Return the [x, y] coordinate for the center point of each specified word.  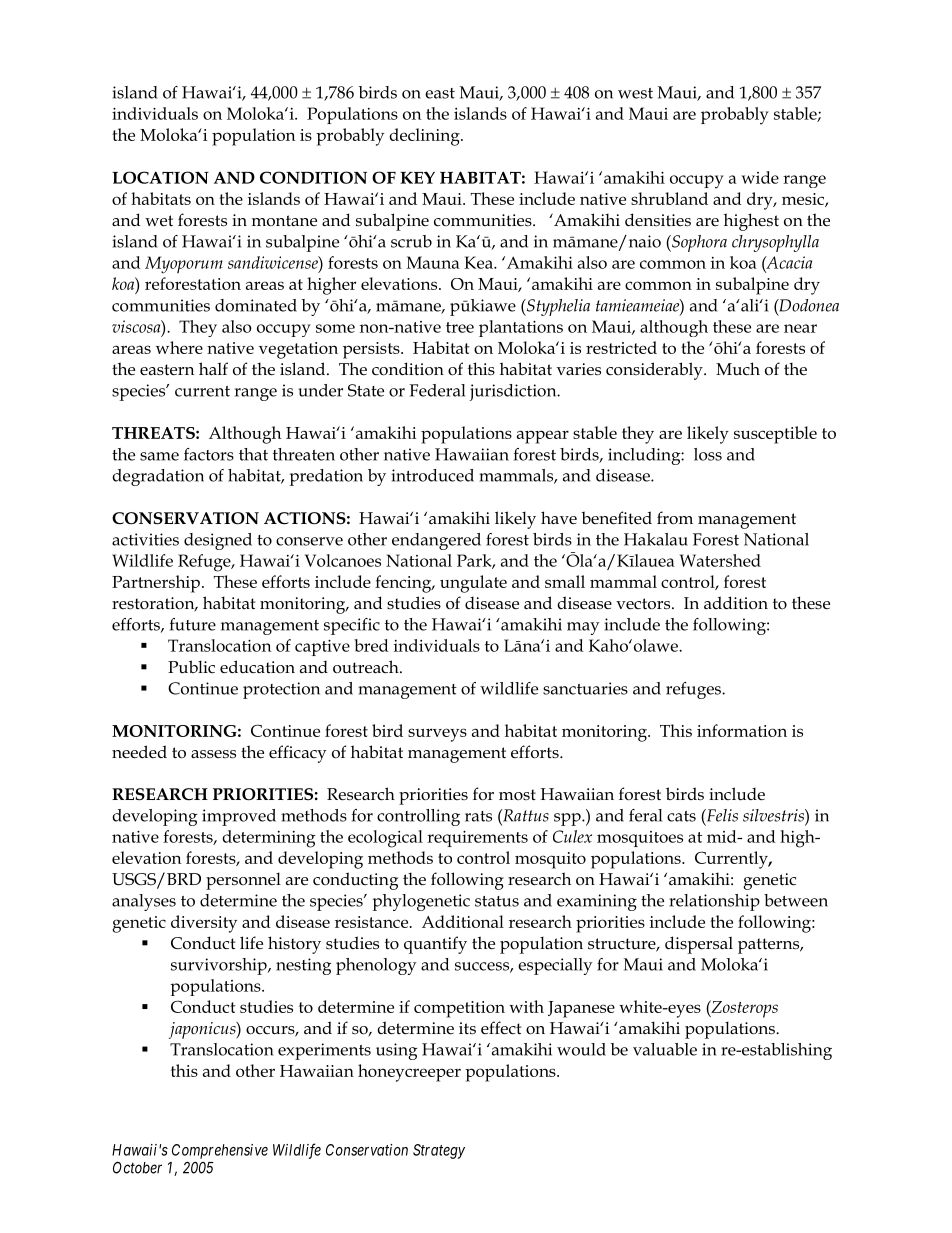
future [193, 624]
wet [159, 221]
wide [760, 177]
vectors [644, 604]
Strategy [439, 1151]
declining [425, 137]
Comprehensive [220, 1151]
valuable [665, 1049]
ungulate [473, 584]
